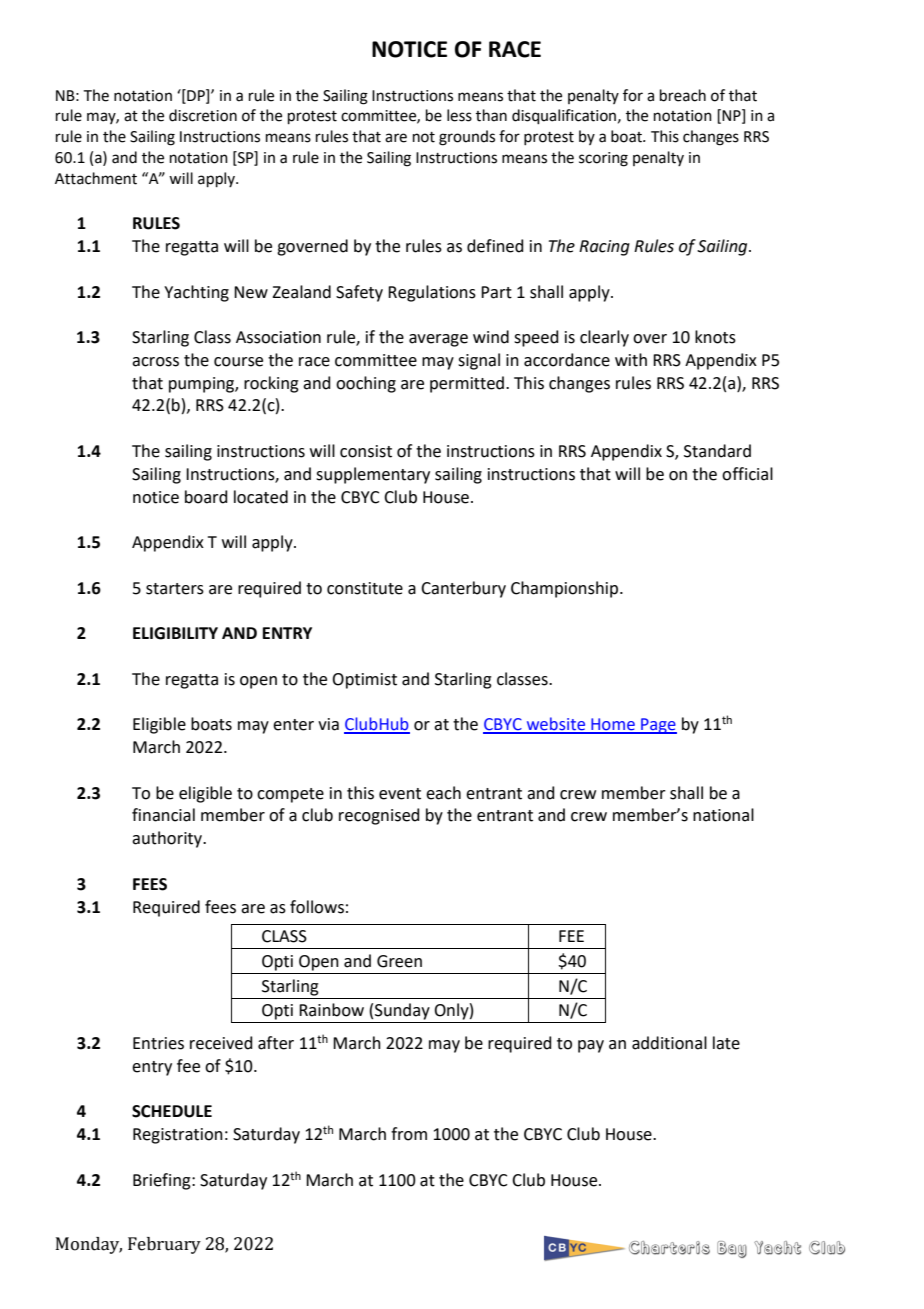 Image resolution: width=924 pixels, height=1309 pixels. I want to click on event, so click(400, 794).
